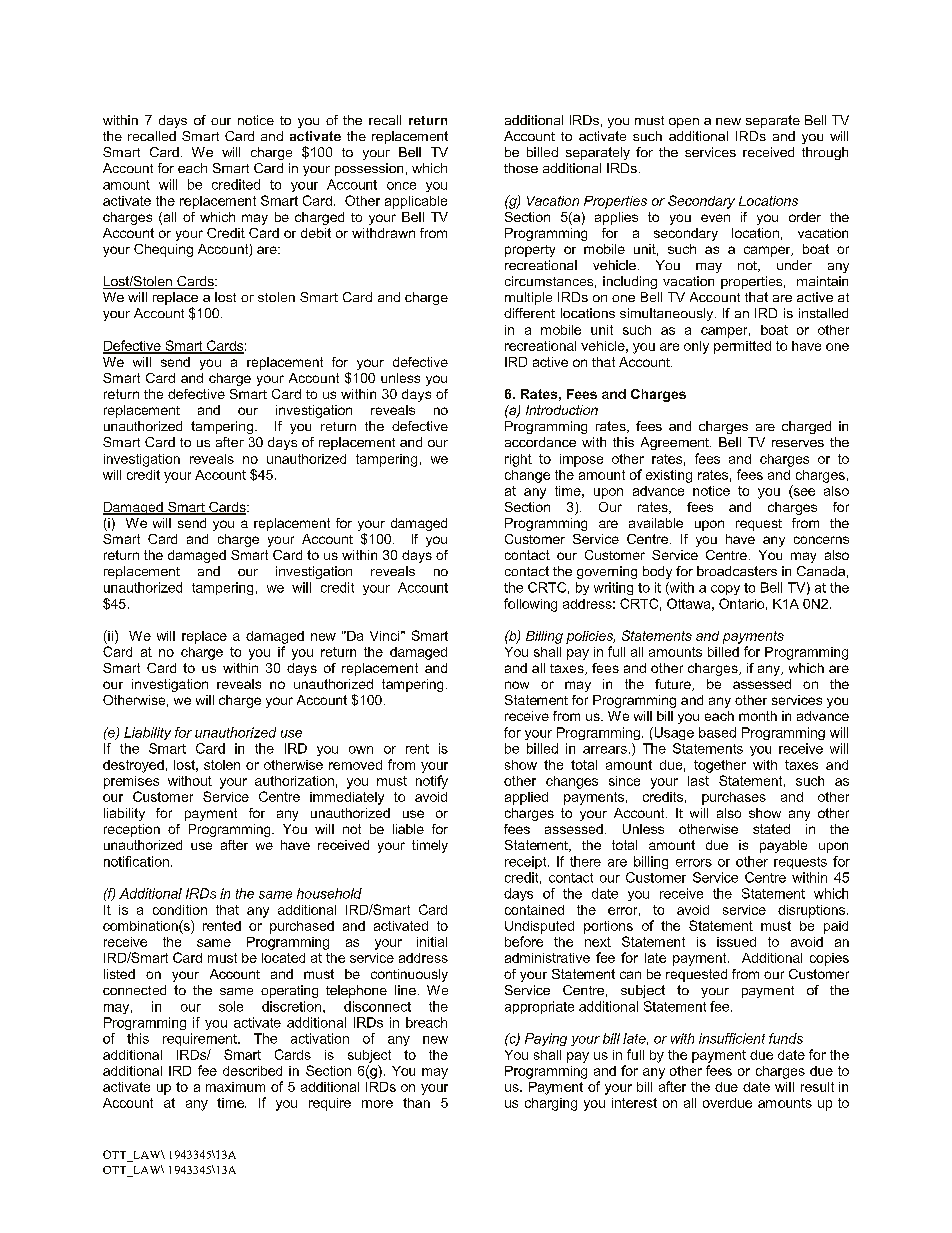 This document has height=1233, width=952. Describe the element at coordinates (727, 1103) in the document. I see `overdue` at that location.
